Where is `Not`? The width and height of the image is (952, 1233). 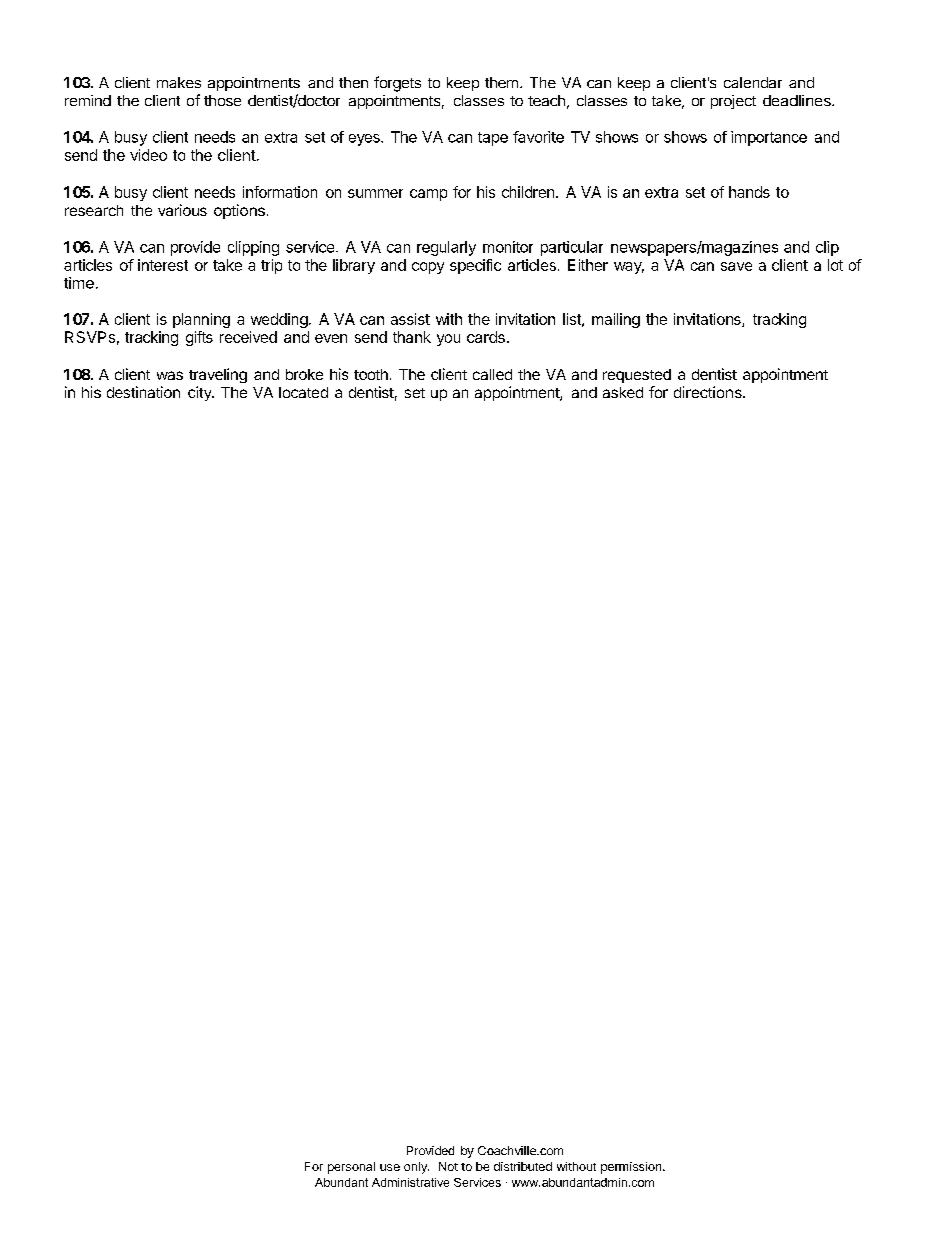
Not is located at coordinates (448, 1166).
